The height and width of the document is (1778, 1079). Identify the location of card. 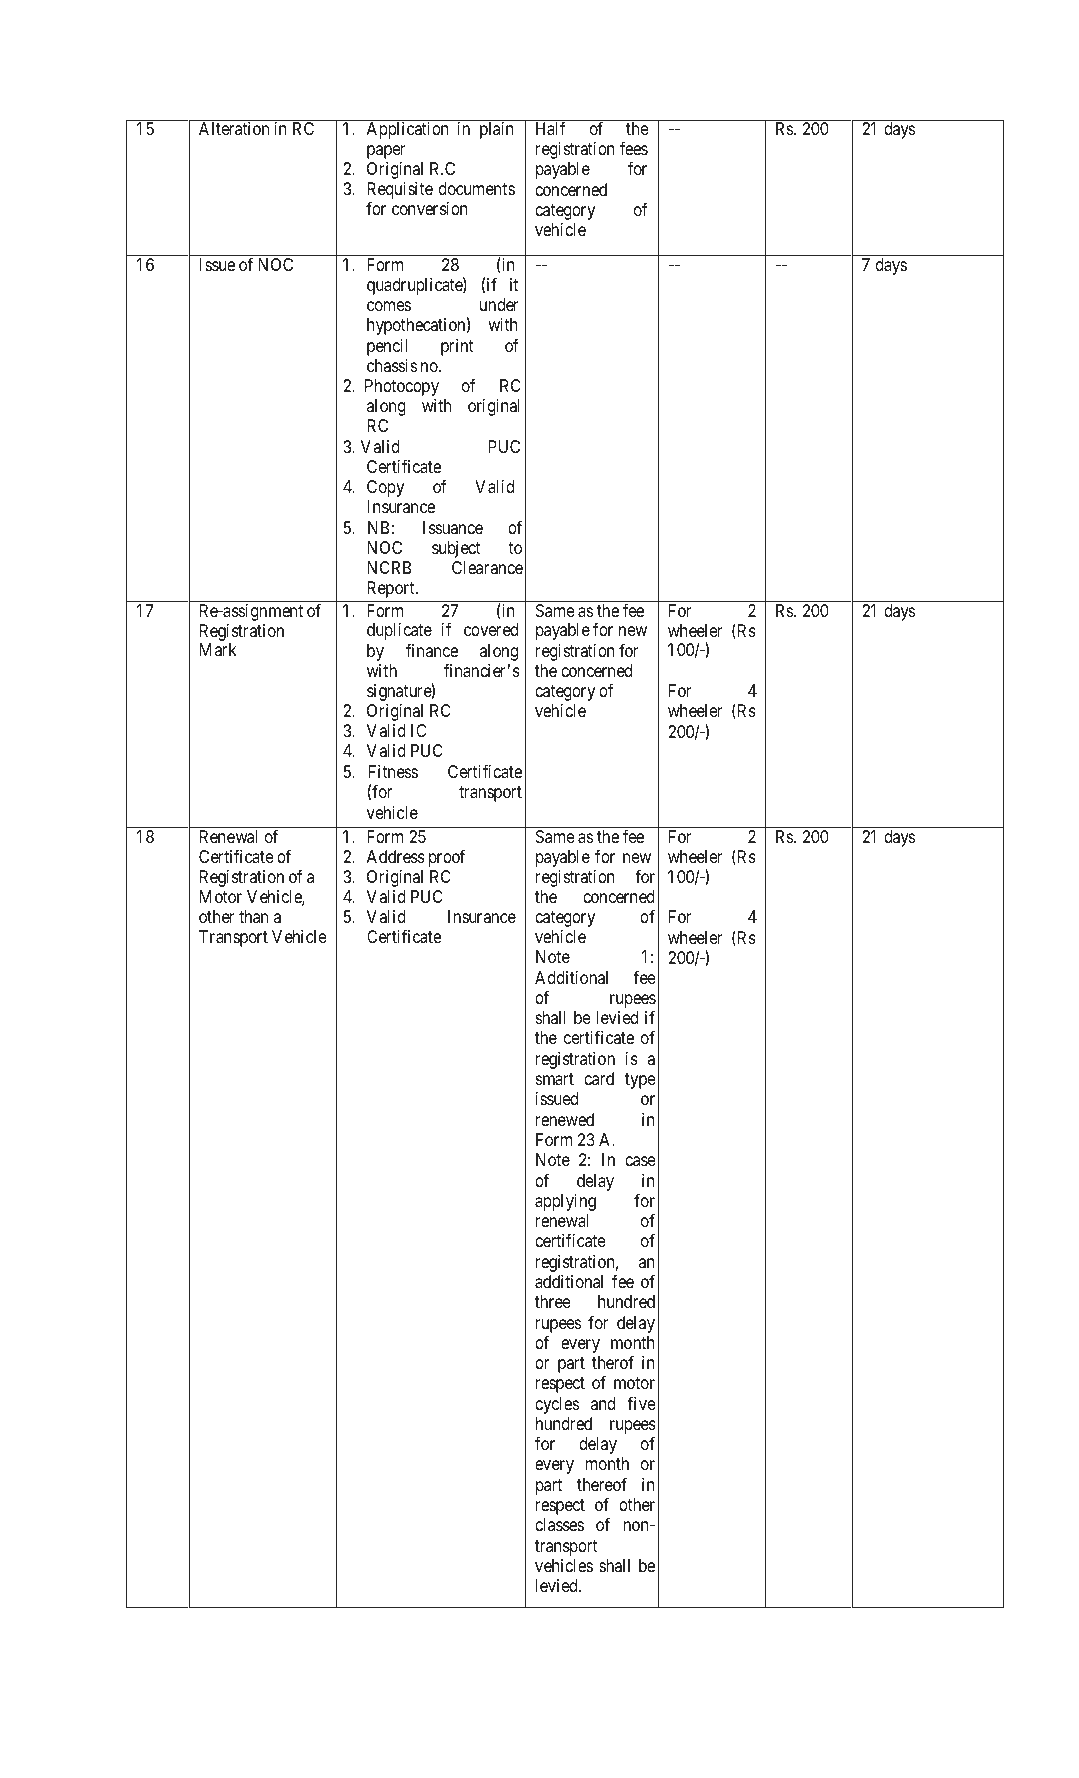
(599, 1078).
